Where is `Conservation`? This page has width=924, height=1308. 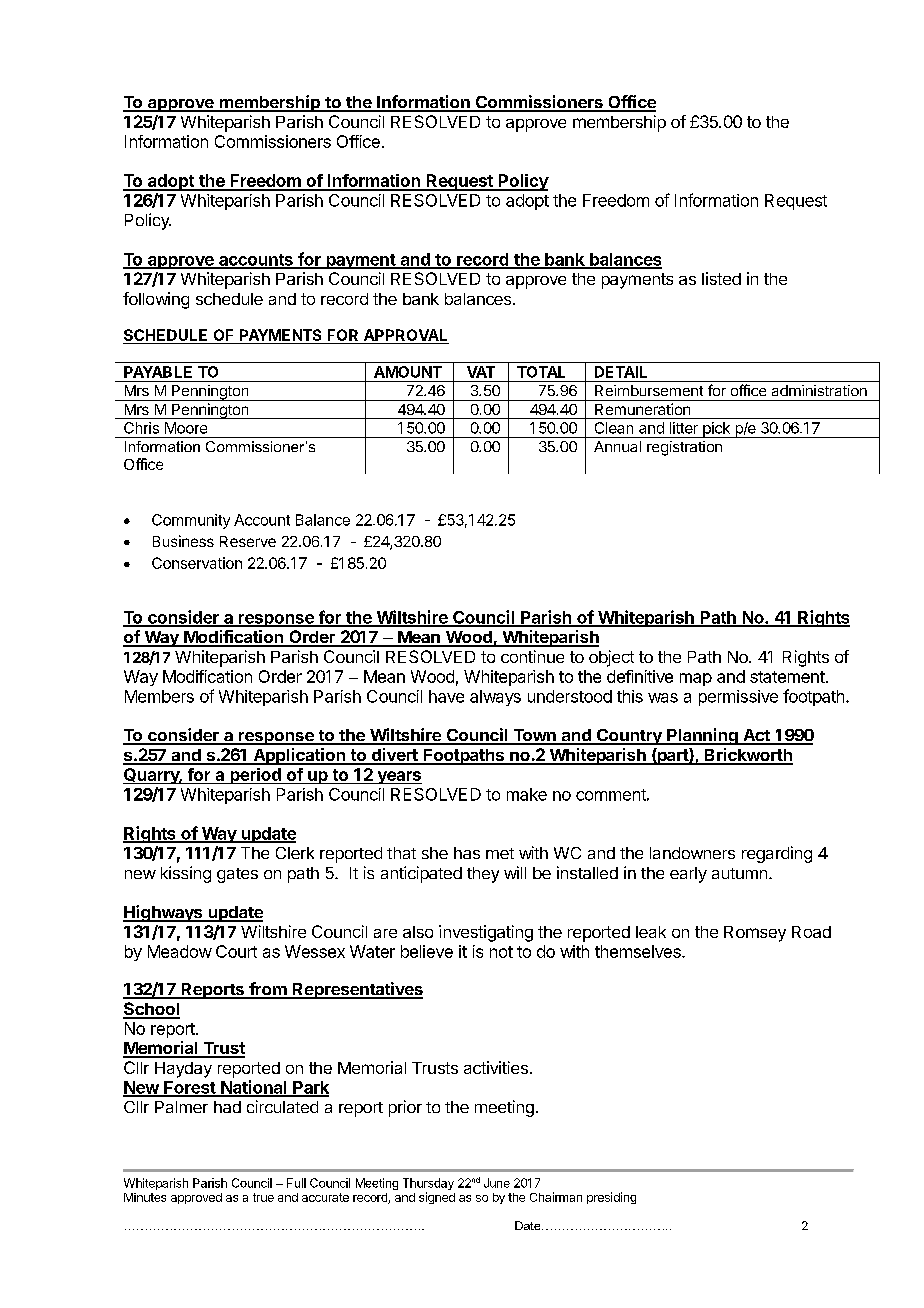
Conservation is located at coordinates (197, 563).
